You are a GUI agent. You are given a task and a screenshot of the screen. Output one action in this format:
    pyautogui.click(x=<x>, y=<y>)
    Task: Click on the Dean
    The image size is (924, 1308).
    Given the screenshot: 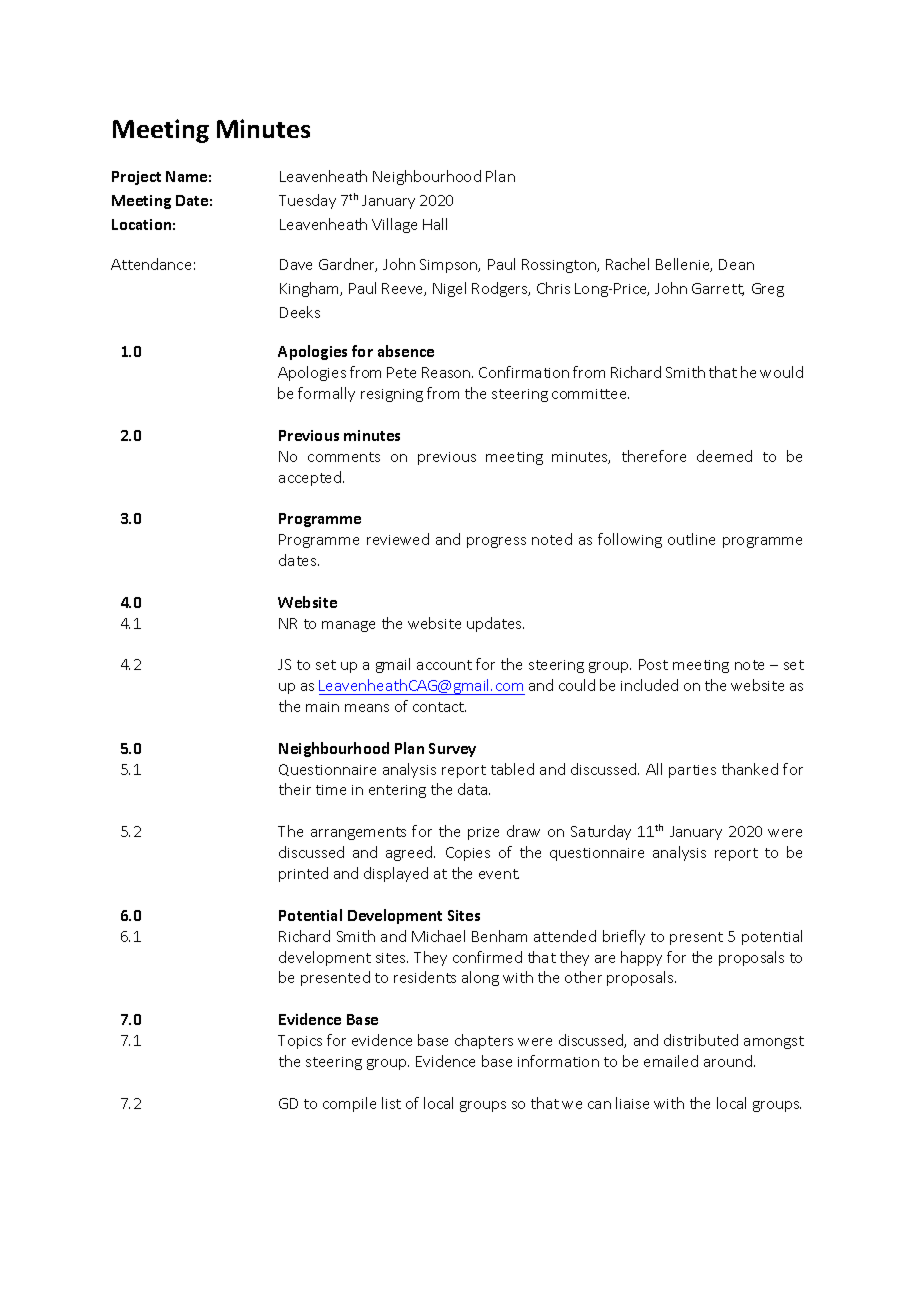 What is the action you would take?
    pyautogui.click(x=736, y=264)
